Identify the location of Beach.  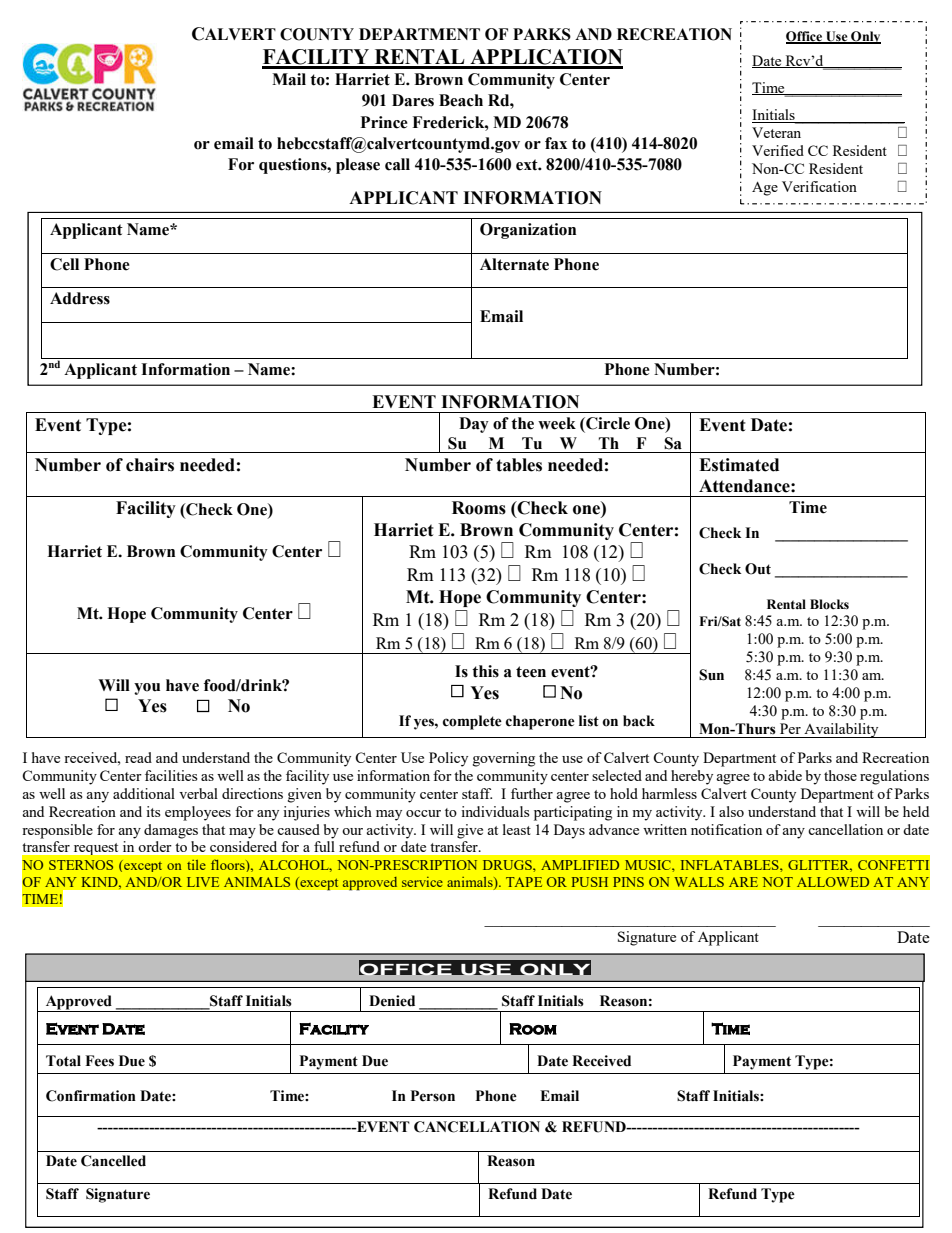
(461, 100).
